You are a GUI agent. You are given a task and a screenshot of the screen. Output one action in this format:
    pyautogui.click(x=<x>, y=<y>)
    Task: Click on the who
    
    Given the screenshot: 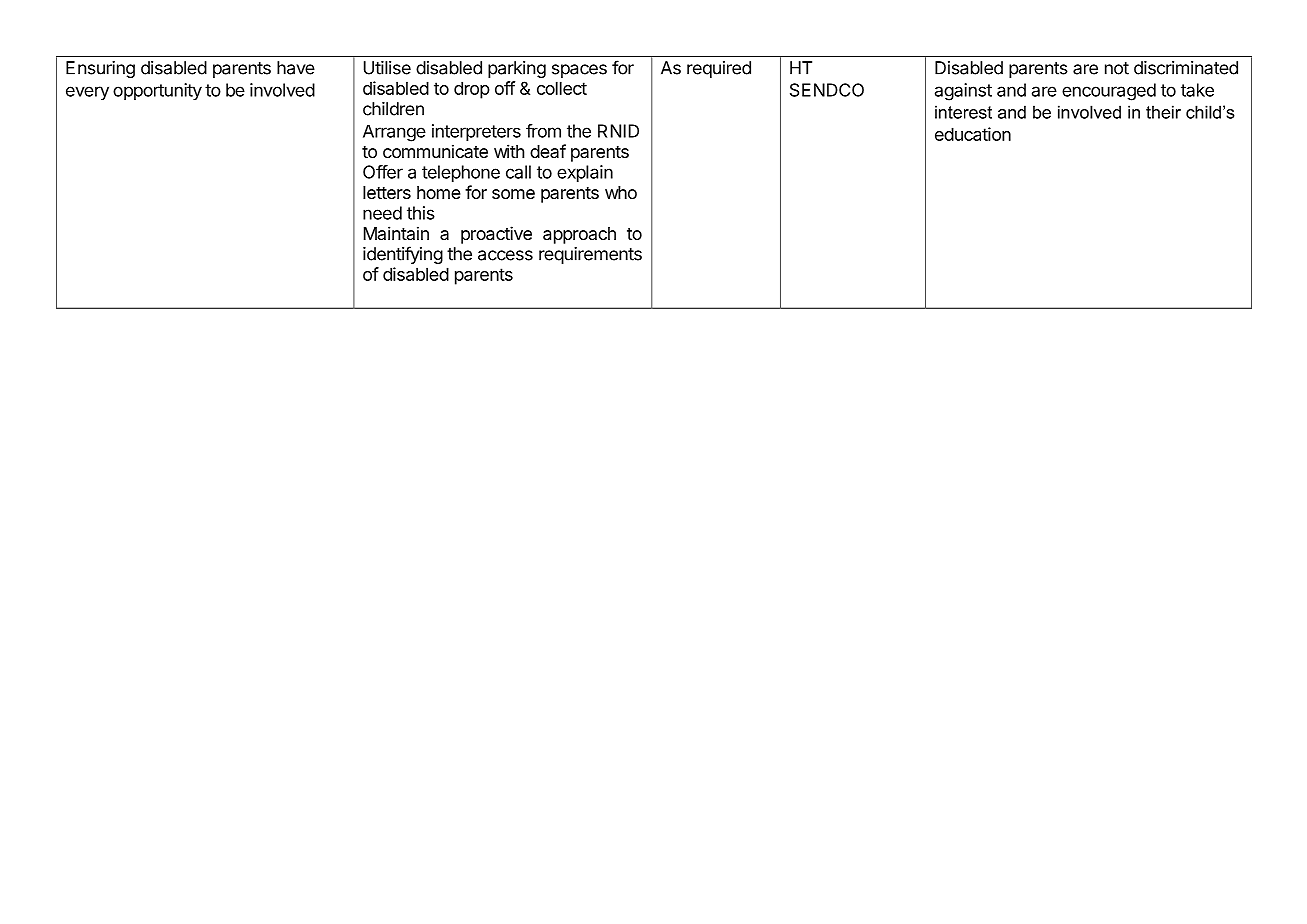 What is the action you would take?
    pyautogui.click(x=621, y=192)
